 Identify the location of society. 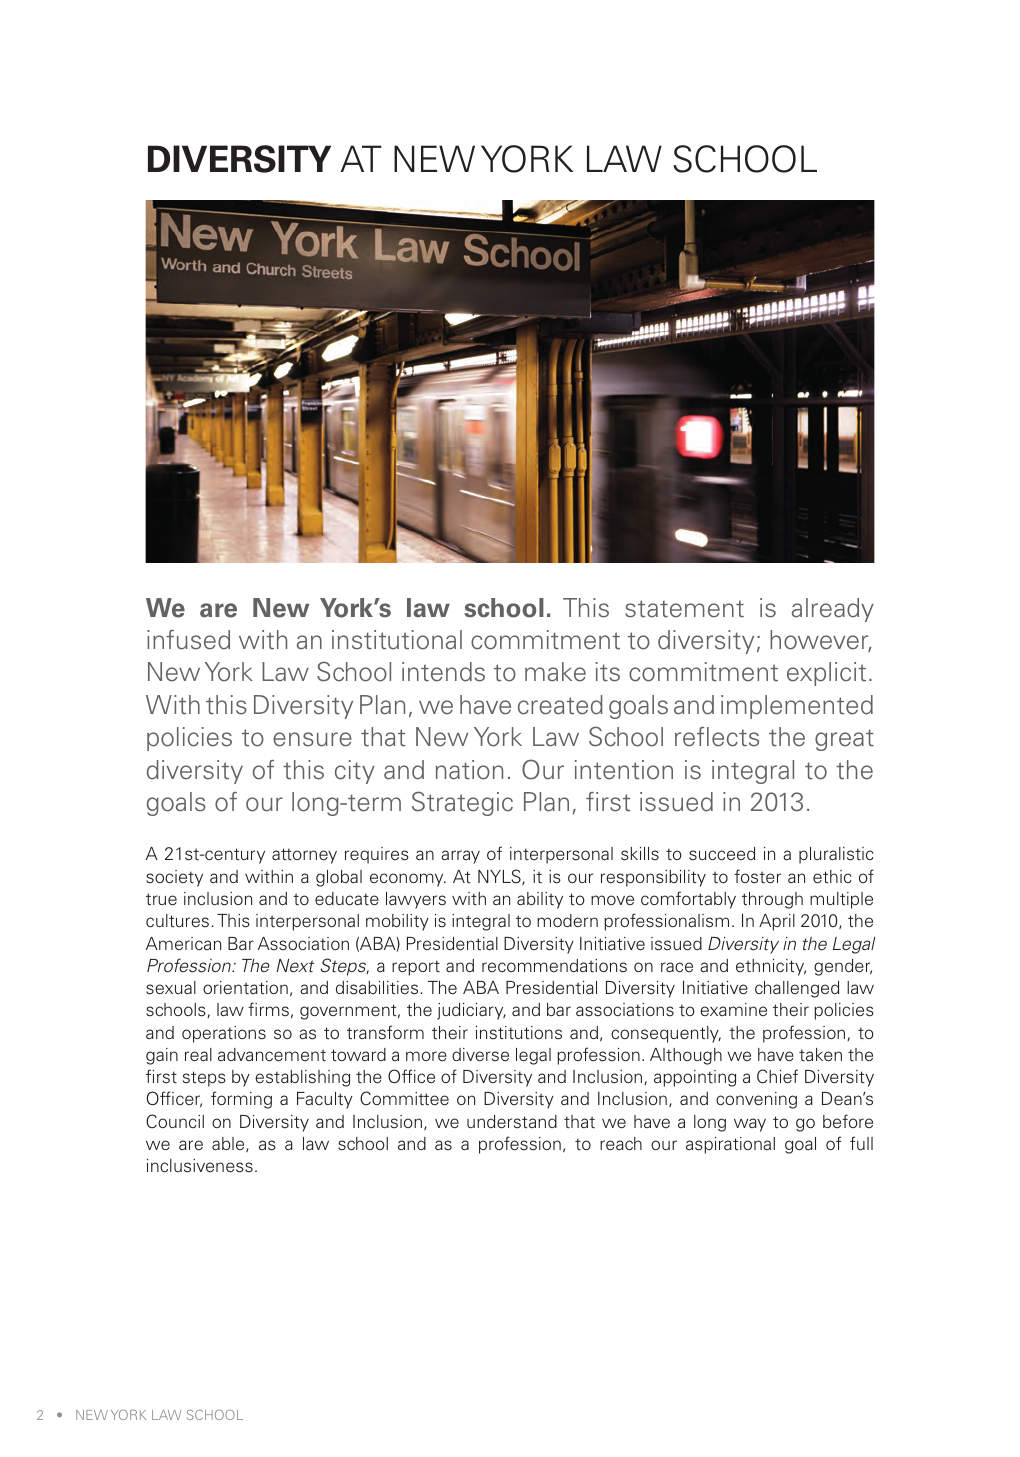
(174, 878).
